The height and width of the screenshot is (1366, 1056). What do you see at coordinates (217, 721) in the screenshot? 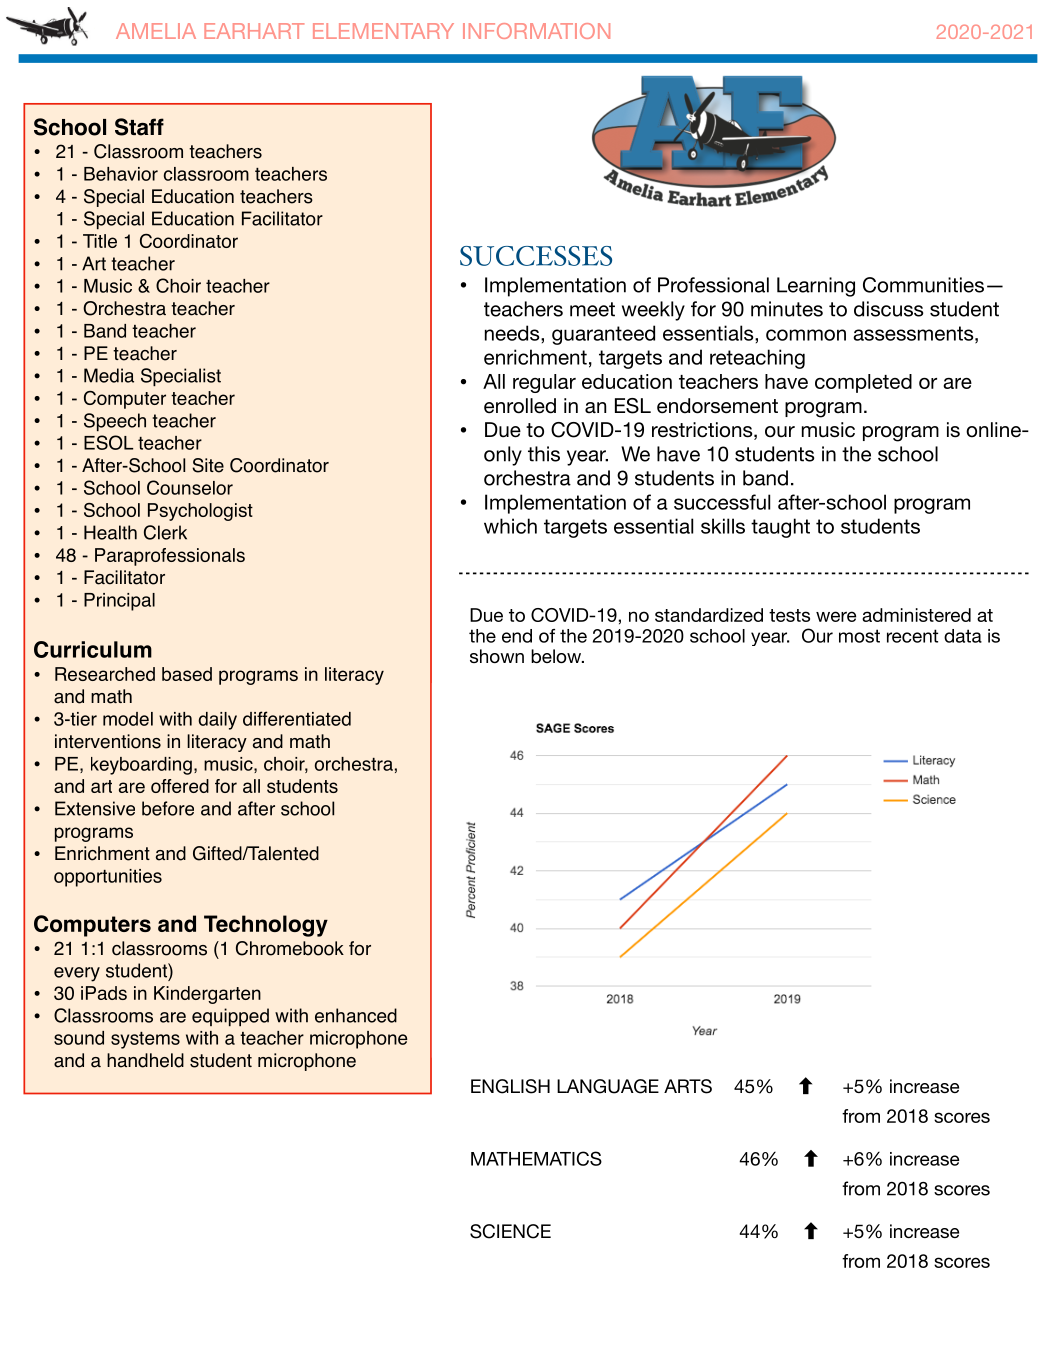
I see `daily` at bounding box center [217, 721].
